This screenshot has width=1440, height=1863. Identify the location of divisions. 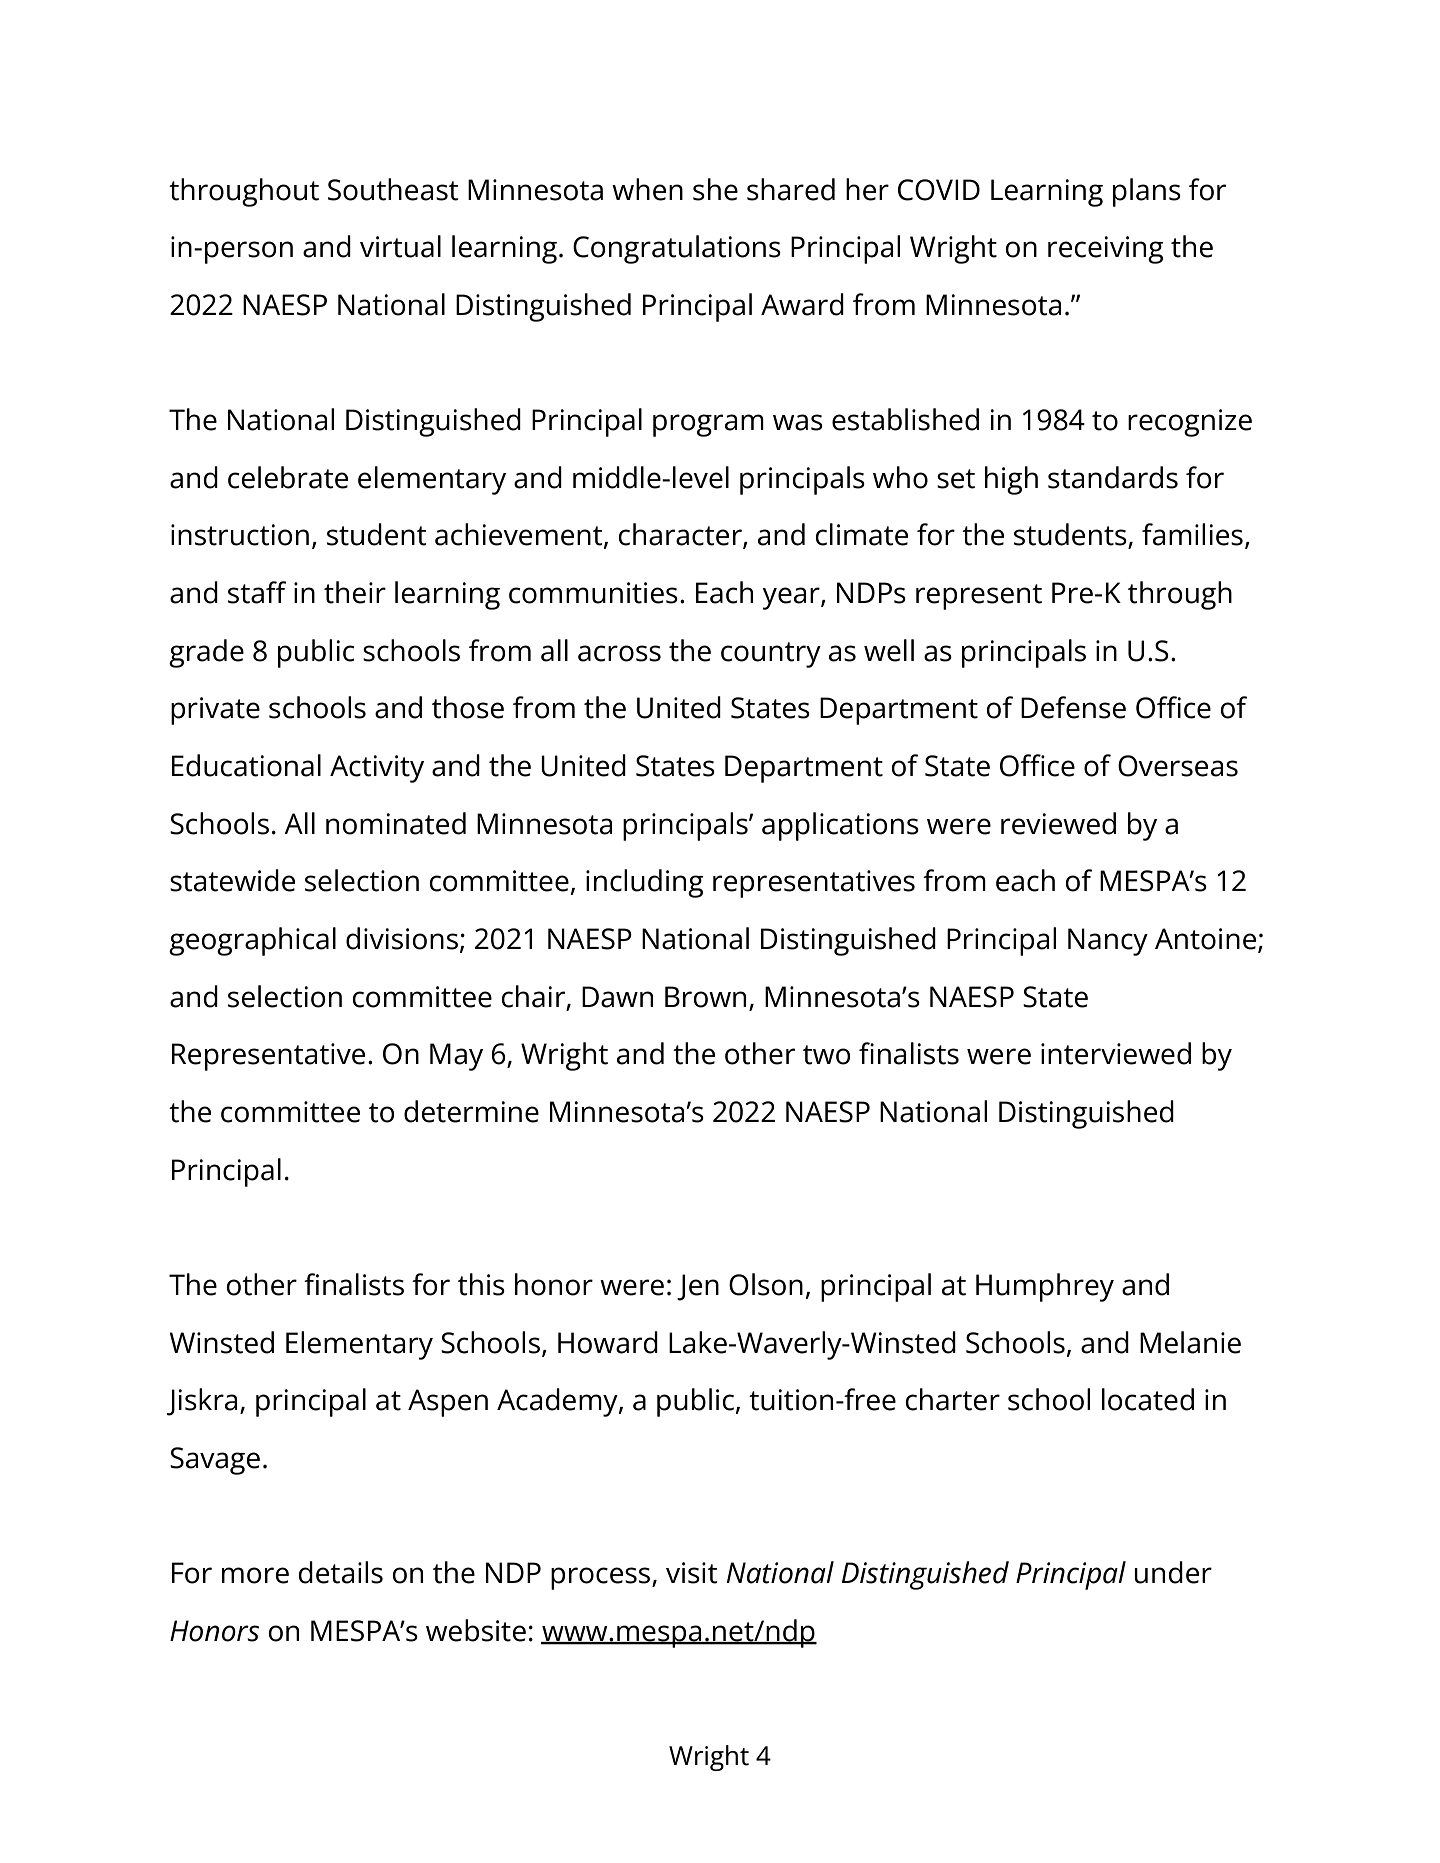
(402, 938).
